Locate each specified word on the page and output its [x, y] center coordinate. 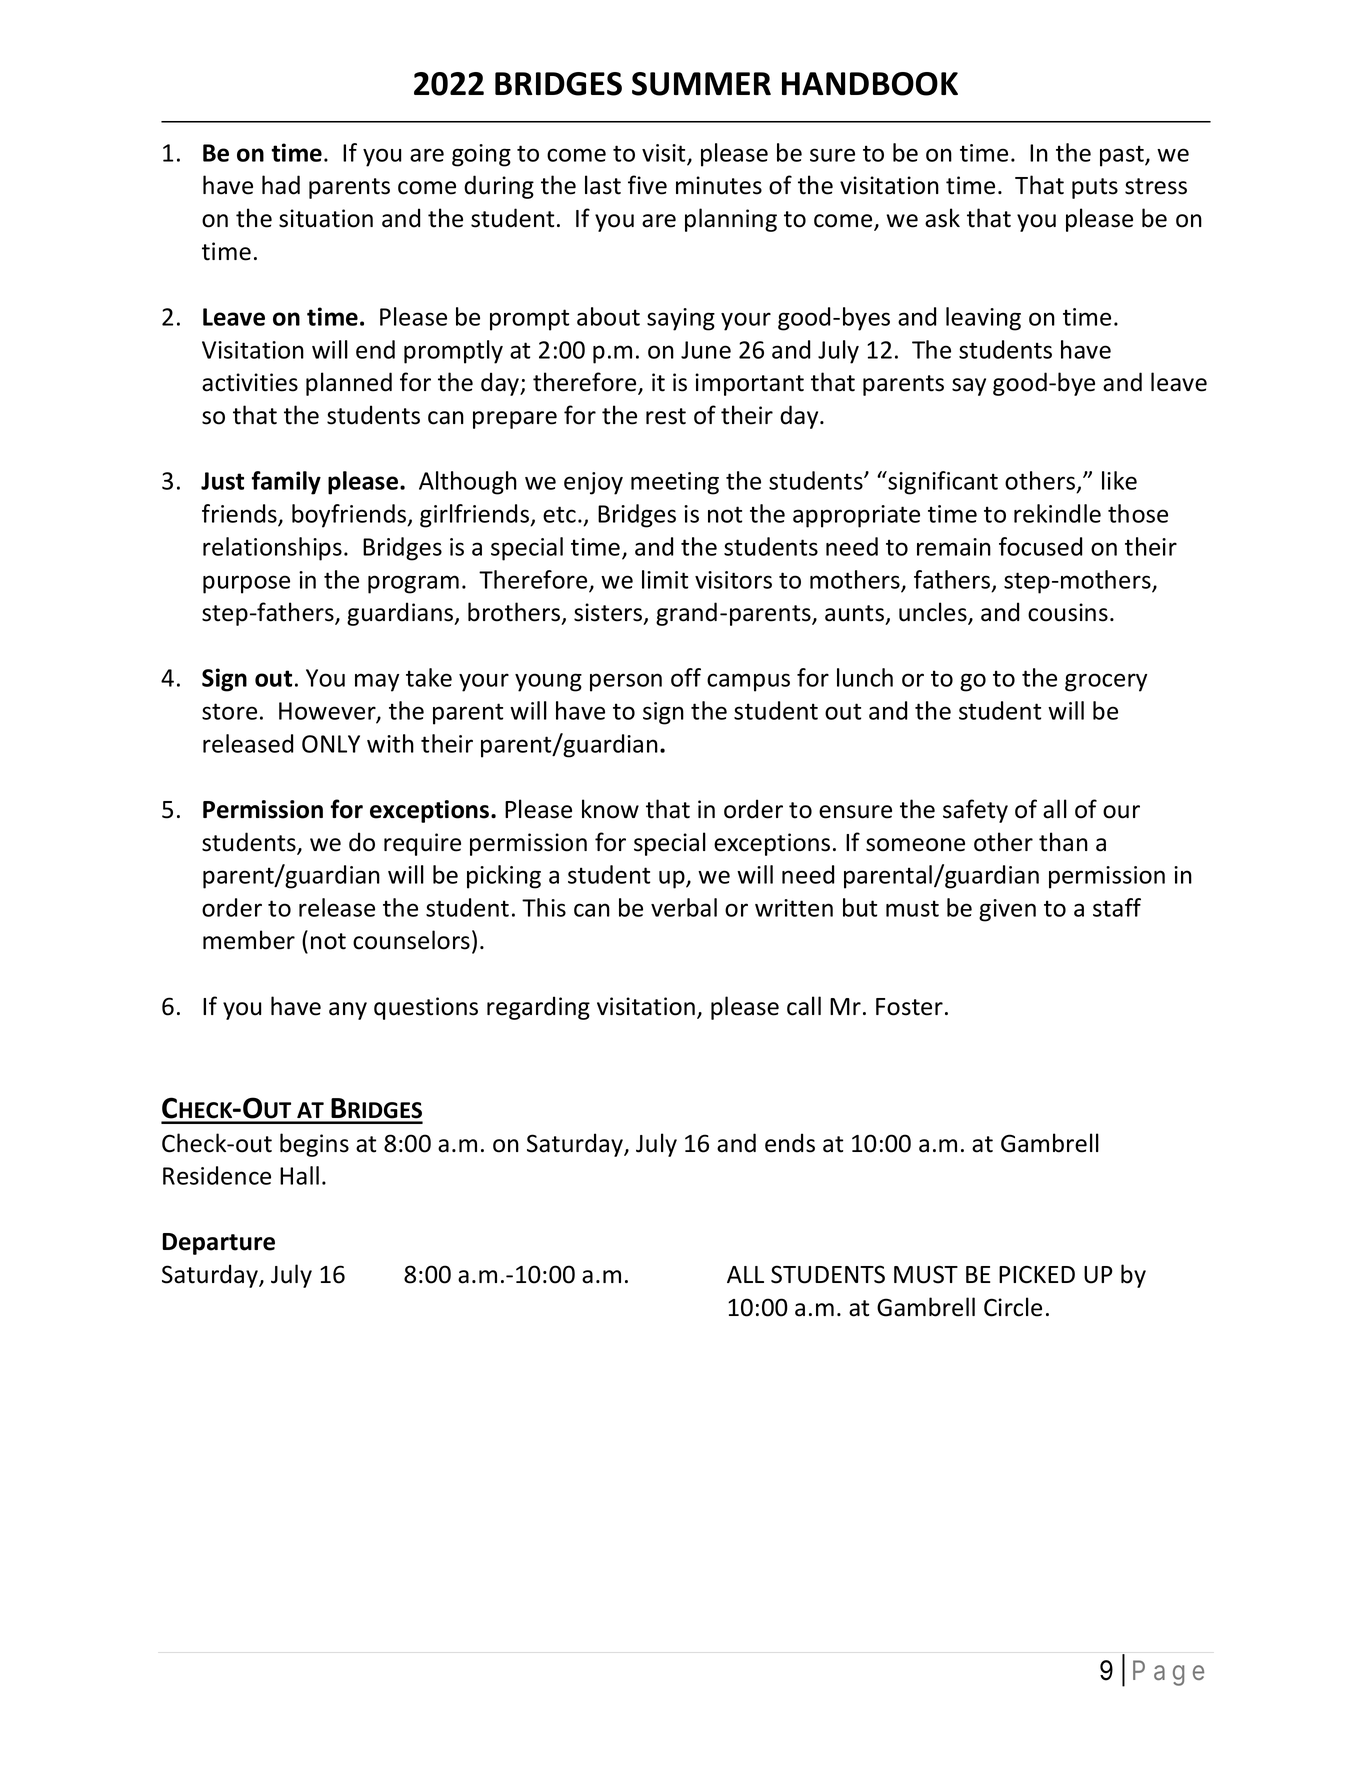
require [422, 844]
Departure [218, 1244]
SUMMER [701, 84]
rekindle [1057, 513]
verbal [684, 907]
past [1123, 156]
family [286, 483]
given [1007, 910]
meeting [675, 483]
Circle [1013, 1307]
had [281, 185]
